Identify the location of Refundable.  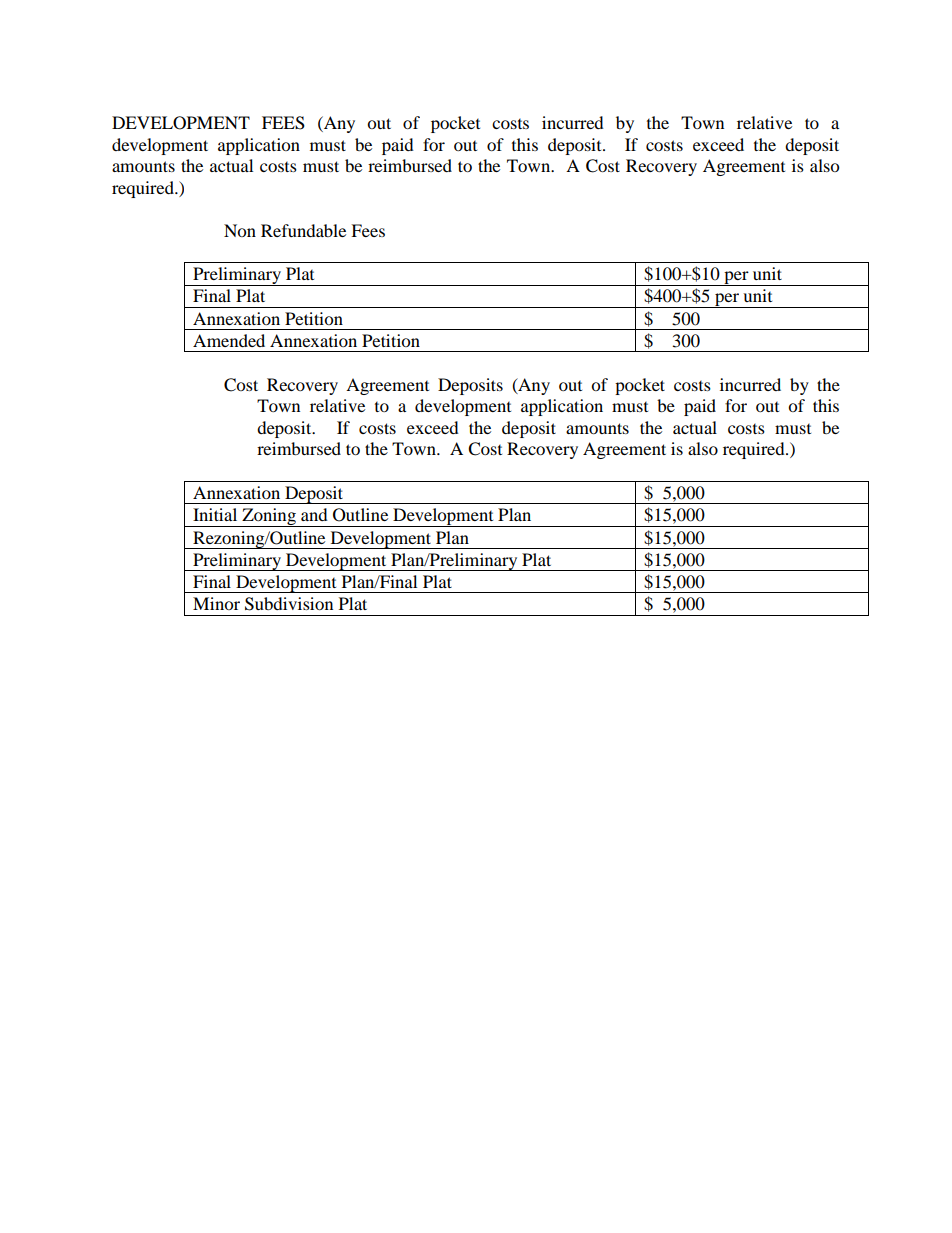
(303, 230).
